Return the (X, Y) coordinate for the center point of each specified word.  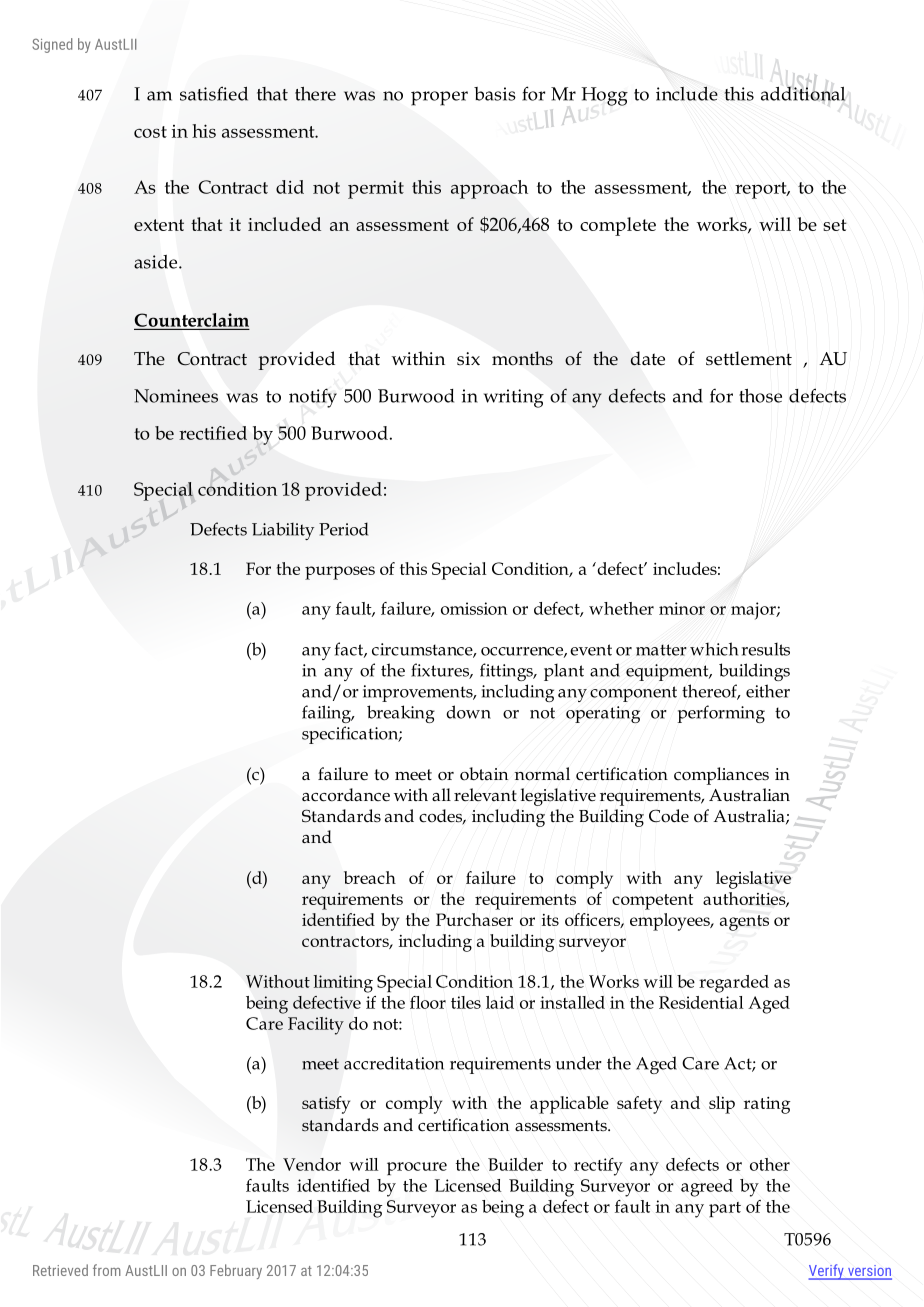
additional (803, 92)
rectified (213, 433)
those (760, 396)
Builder (515, 1164)
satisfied (214, 93)
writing (514, 398)
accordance (346, 795)
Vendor (312, 1164)
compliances (721, 776)
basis (495, 94)
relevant (485, 795)
